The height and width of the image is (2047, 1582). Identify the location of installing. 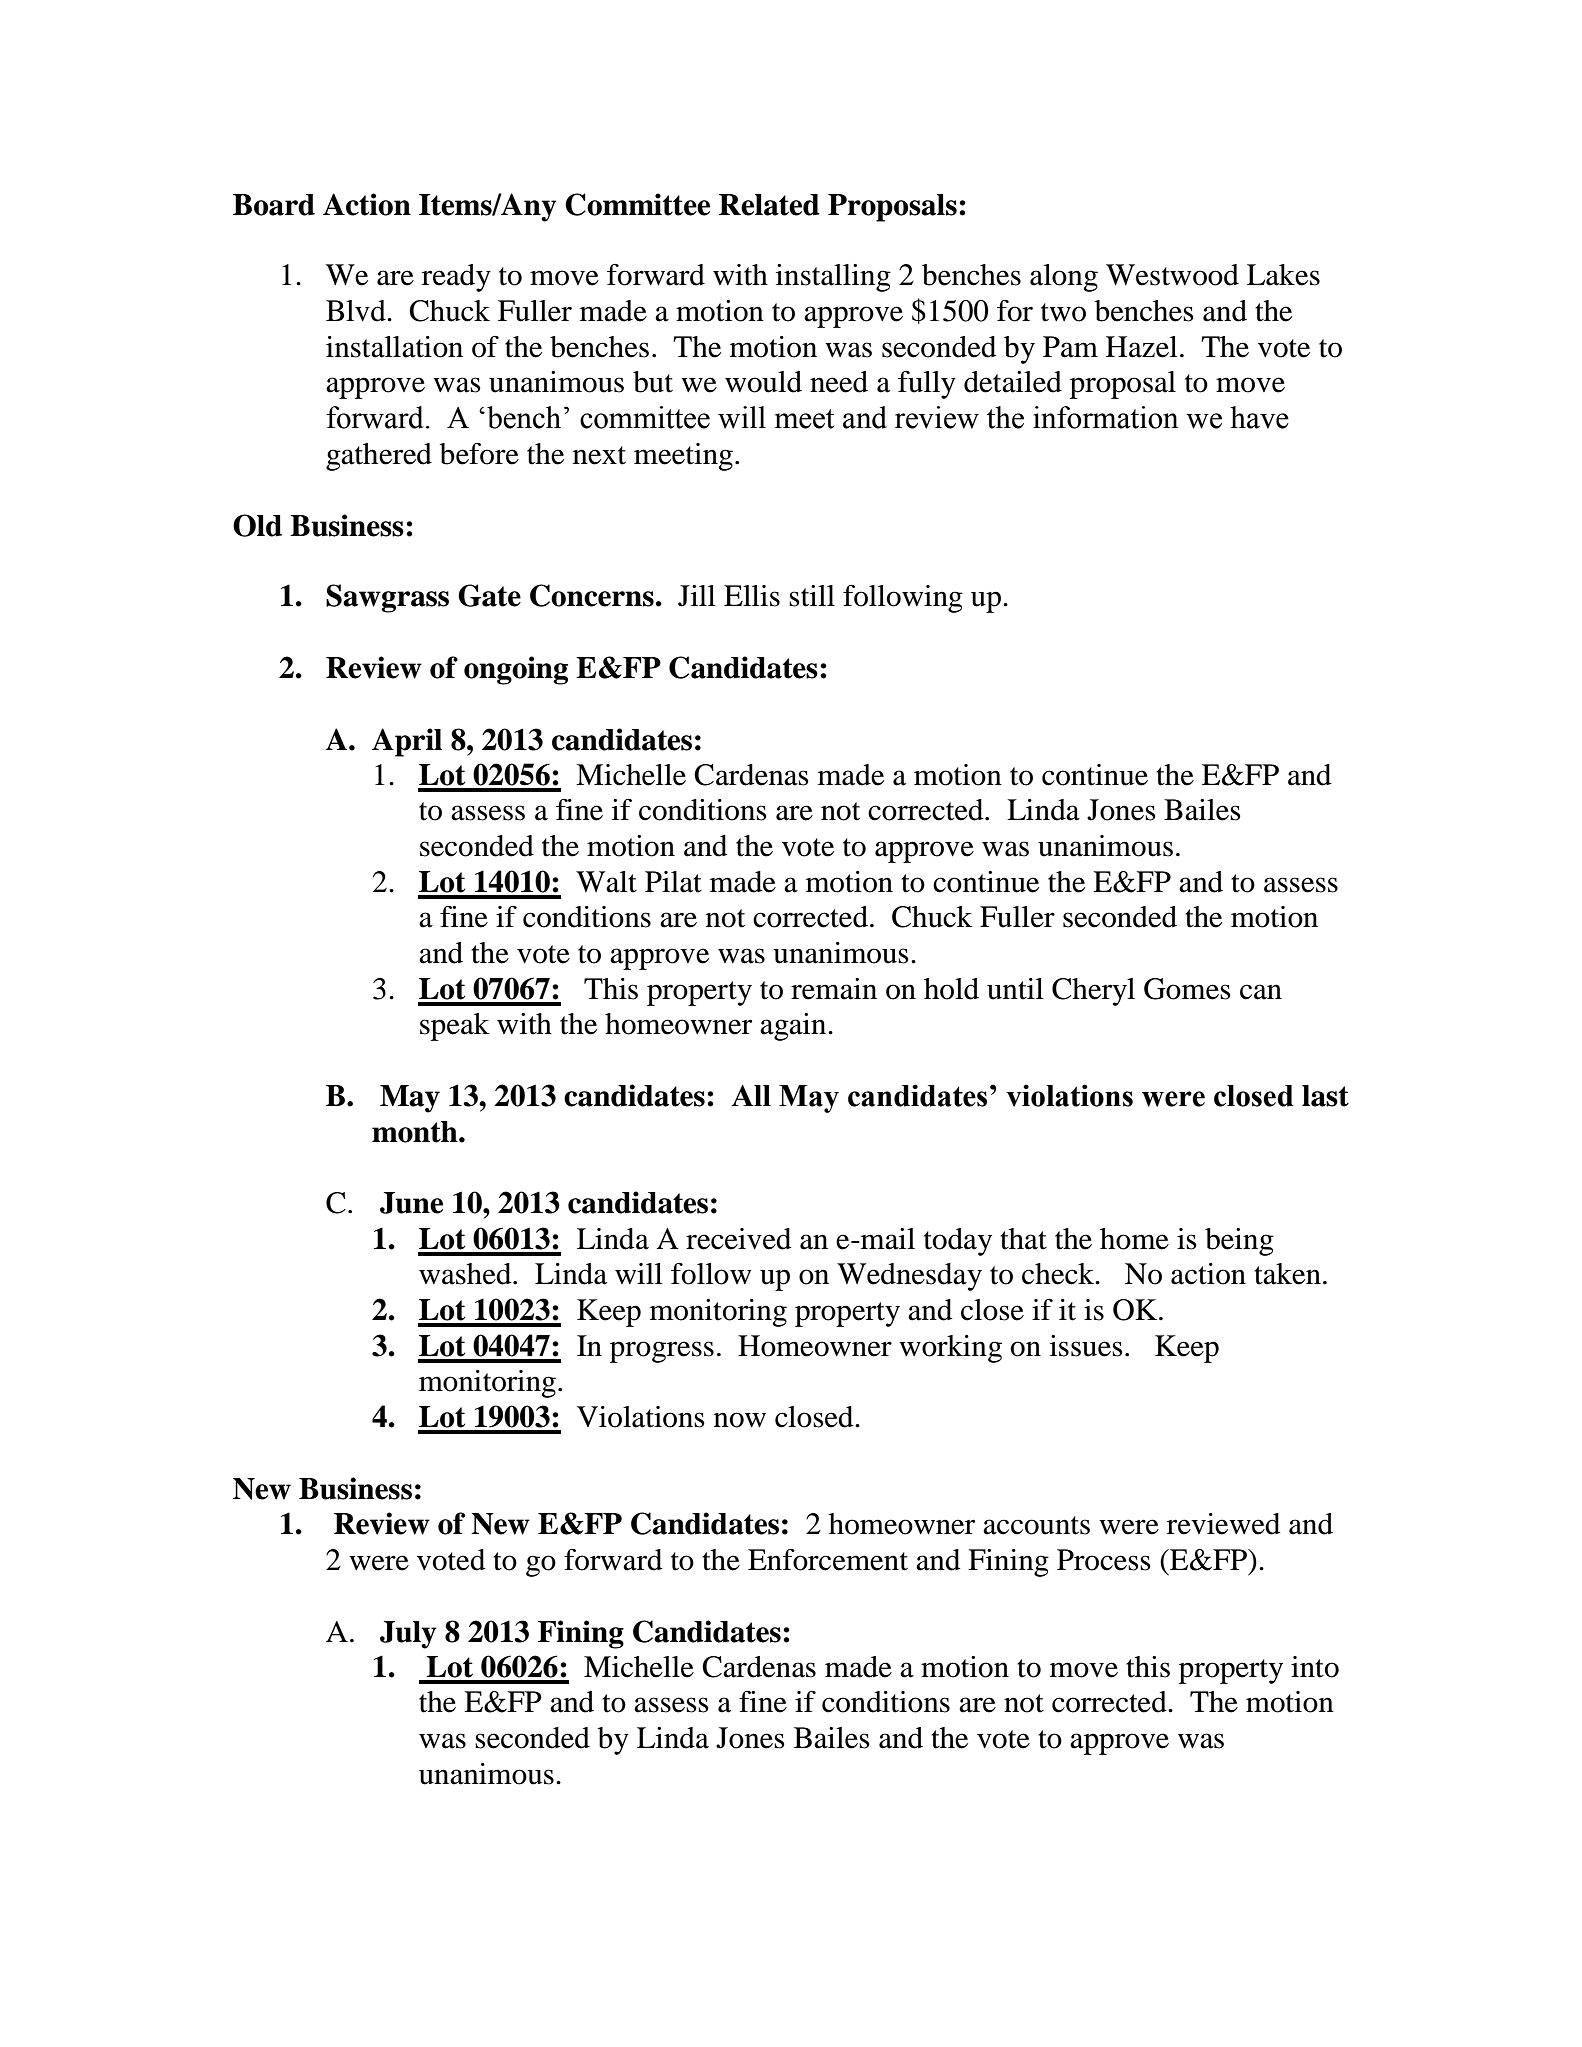
(833, 278).
